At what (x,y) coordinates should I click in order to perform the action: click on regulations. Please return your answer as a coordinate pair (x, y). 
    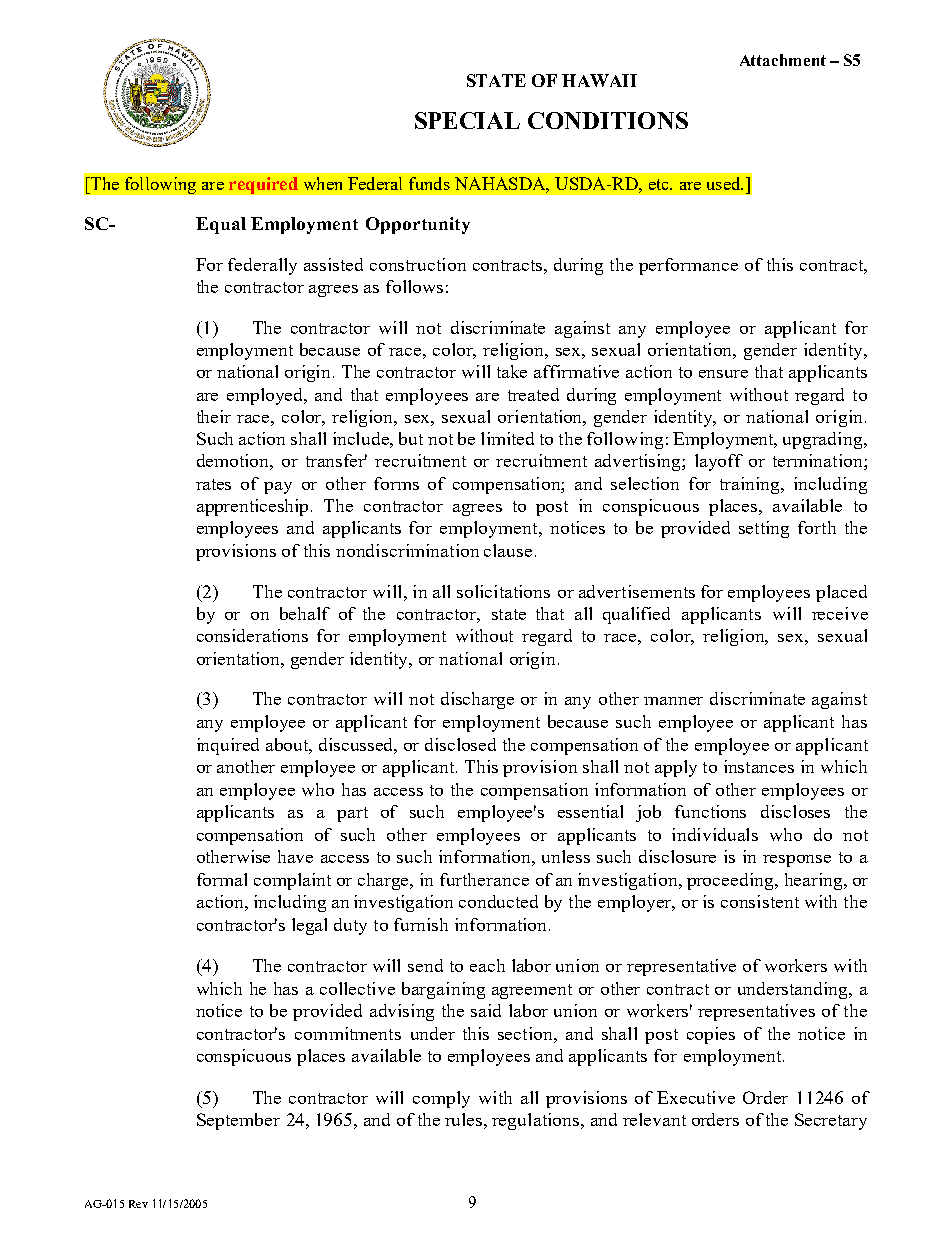
    Looking at the image, I should click on (537, 1121).
